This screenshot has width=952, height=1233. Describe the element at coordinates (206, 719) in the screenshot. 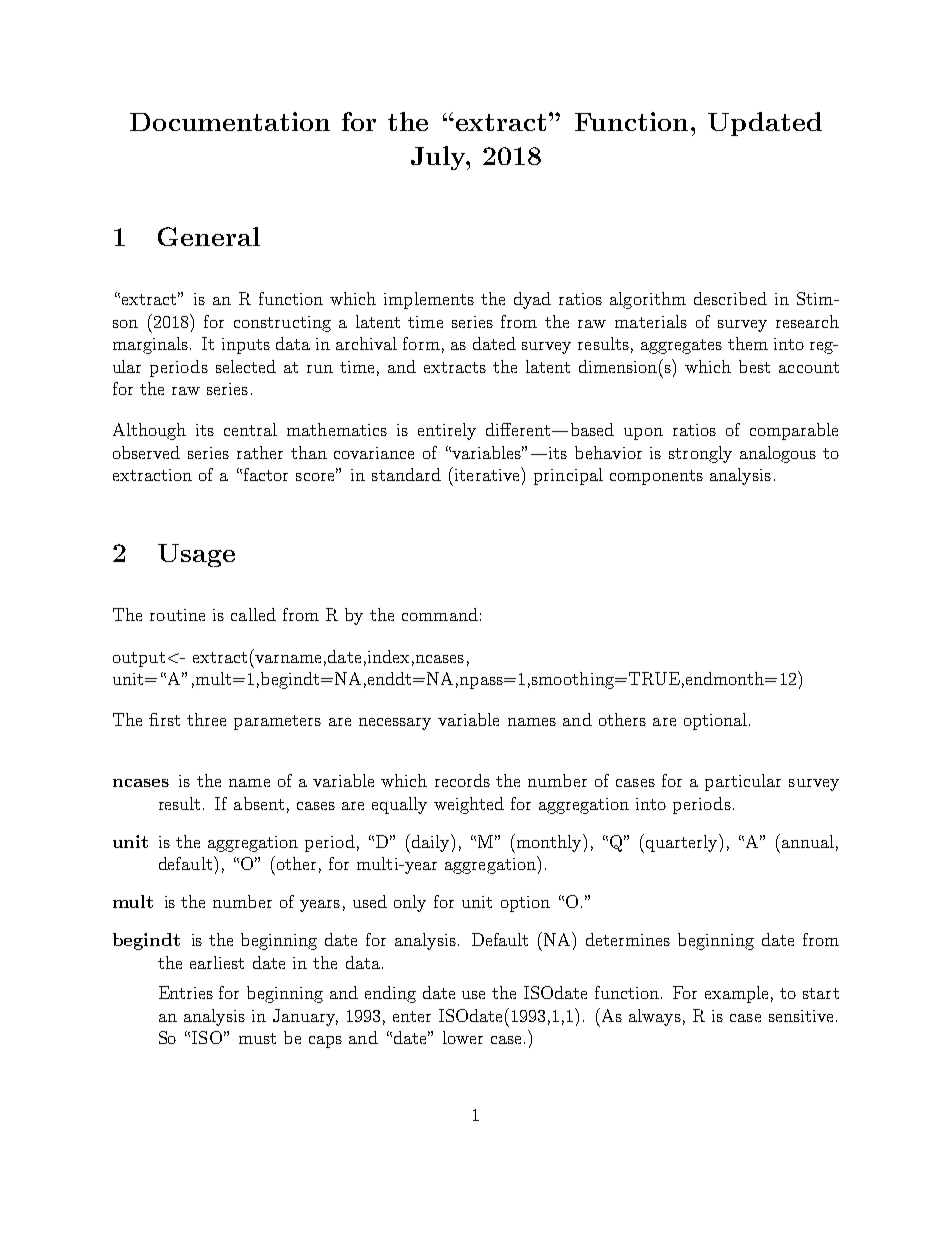

I see `three` at that location.
